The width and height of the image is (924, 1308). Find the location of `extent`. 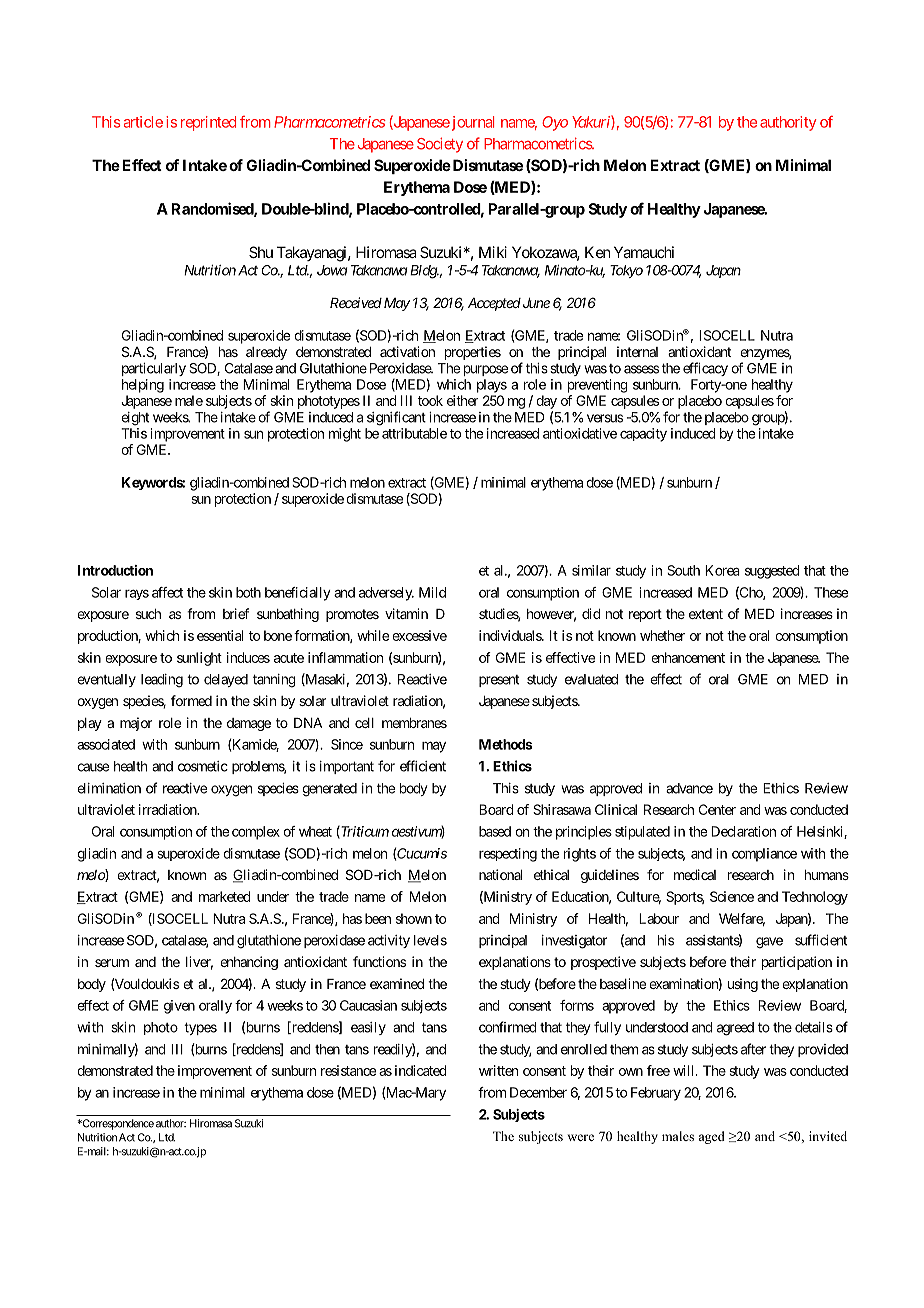

extent is located at coordinates (706, 614).
